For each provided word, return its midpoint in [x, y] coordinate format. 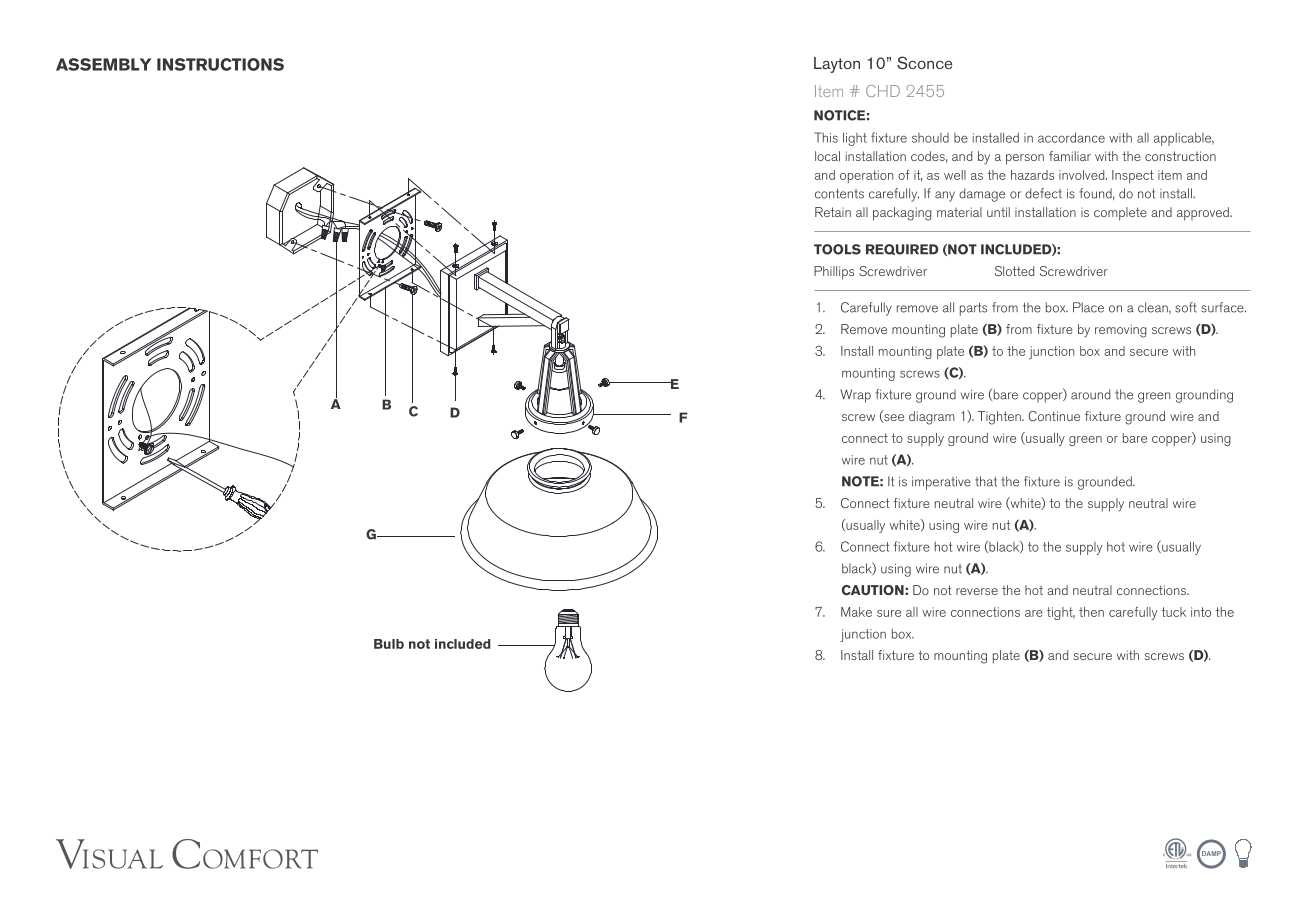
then [1091, 612]
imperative [941, 483]
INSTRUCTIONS [220, 64]
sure [889, 613]
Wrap [855, 396]
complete [1120, 214]
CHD [883, 91]
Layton [837, 65]
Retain [833, 212]
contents [839, 194]
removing [1121, 331]
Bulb [389, 644]
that [986, 481]
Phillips [834, 273]
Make [856, 612]
